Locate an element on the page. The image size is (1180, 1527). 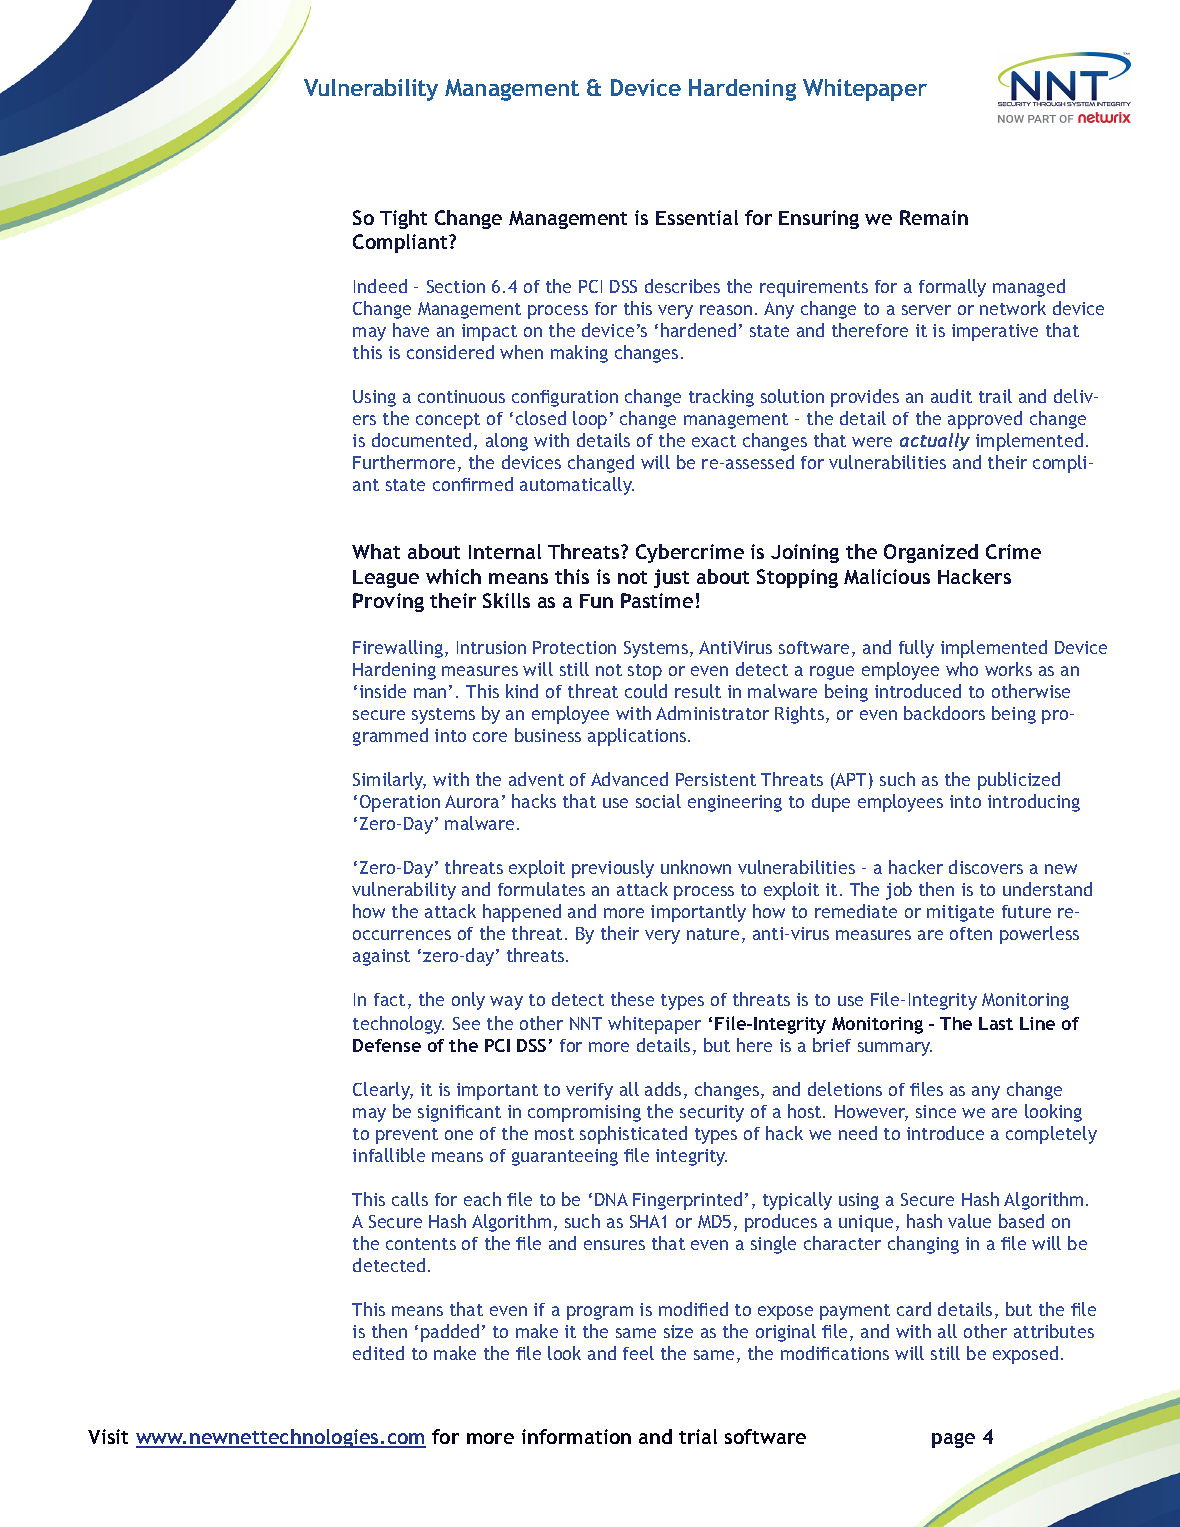
Indeed is located at coordinates (380, 286).
